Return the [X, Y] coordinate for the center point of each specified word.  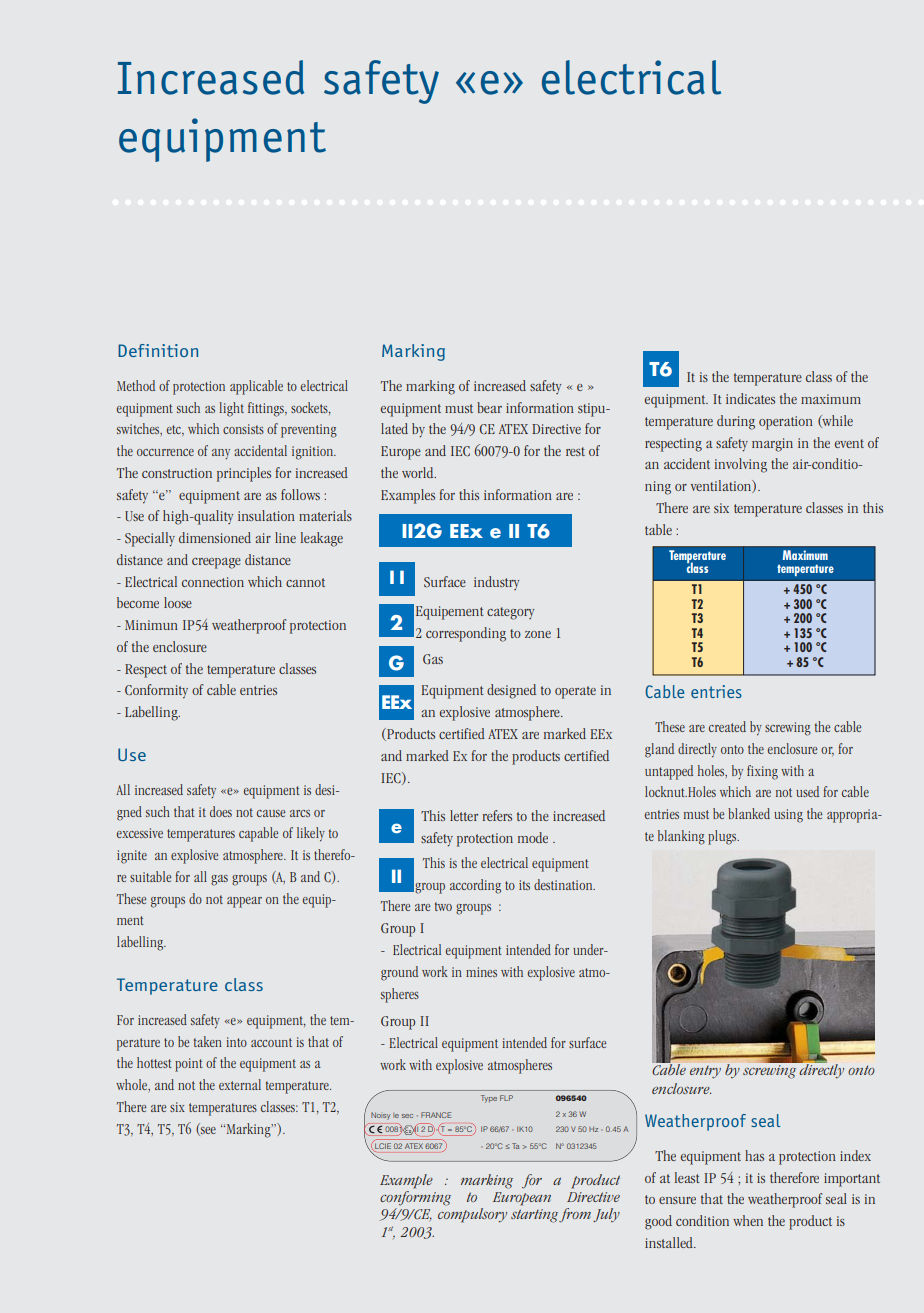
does [221, 811]
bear [489, 407]
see [207, 1131]
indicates [750, 398]
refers [497, 815]
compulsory [472, 1215]
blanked [749, 813]
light [231, 409]
